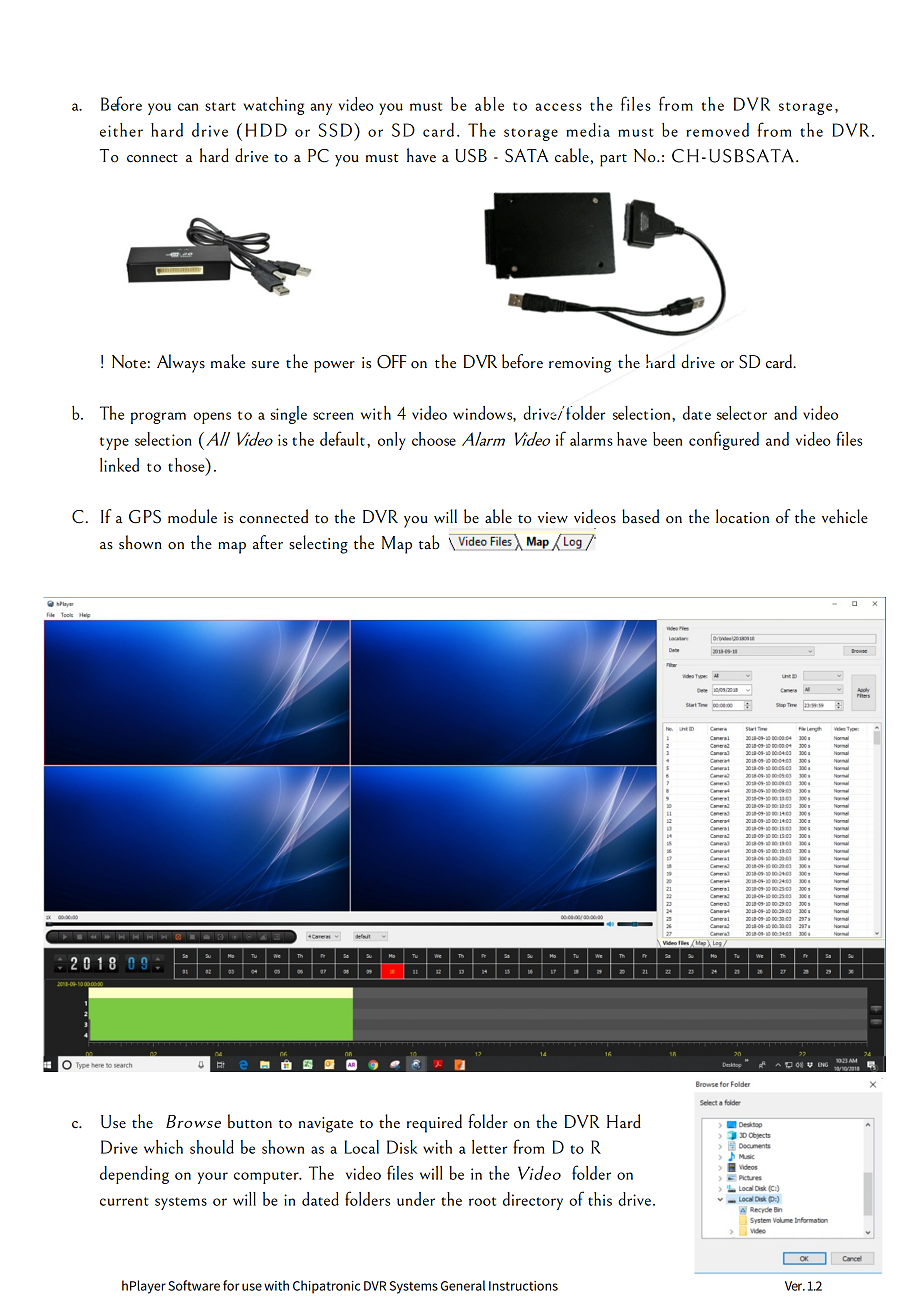 Image resolution: width=924 pixels, height=1308 pixels. What do you see at coordinates (434, 439) in the page?
I see `choose` at bounding box center [434, 439].
